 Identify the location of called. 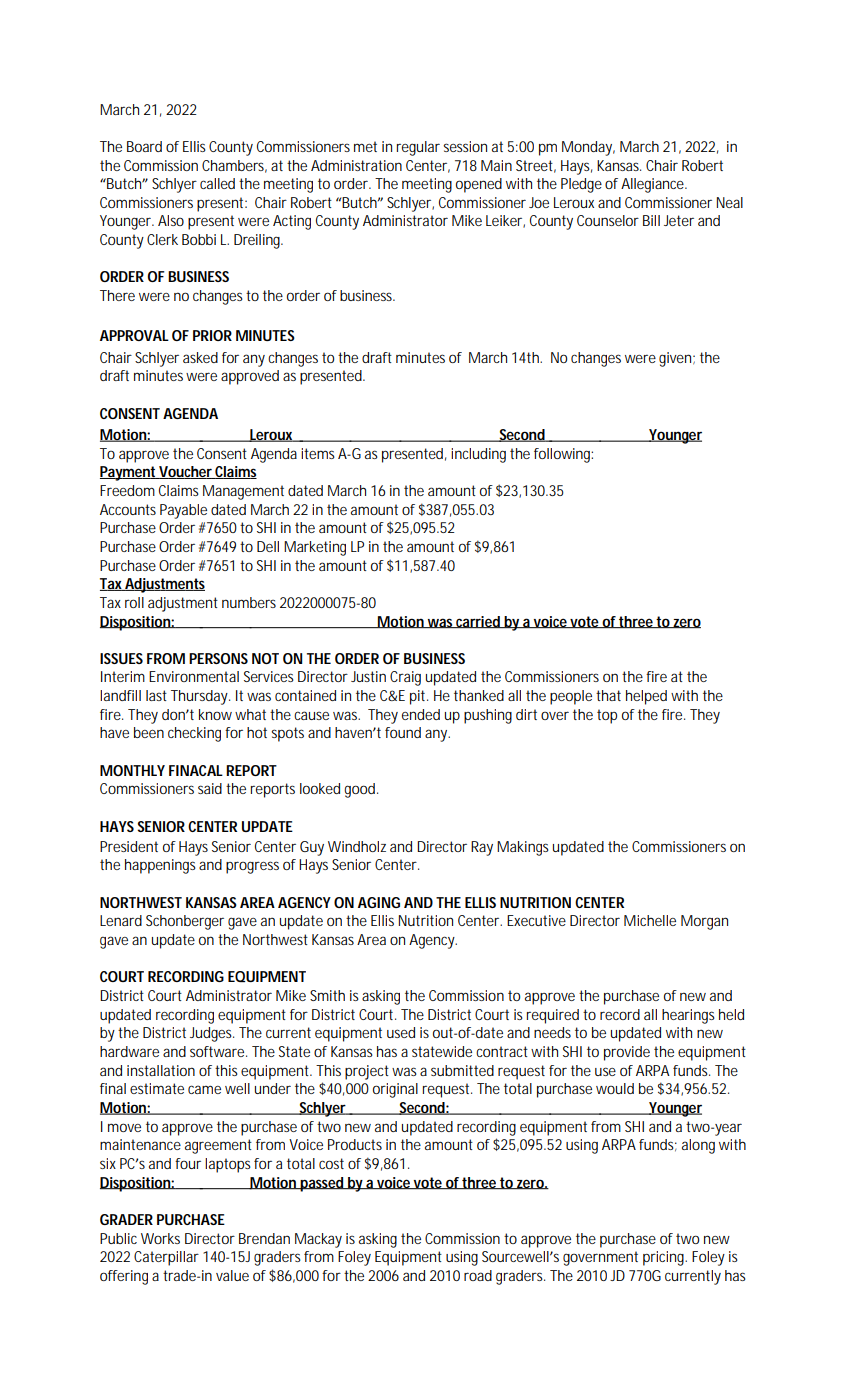
(217, 183).
